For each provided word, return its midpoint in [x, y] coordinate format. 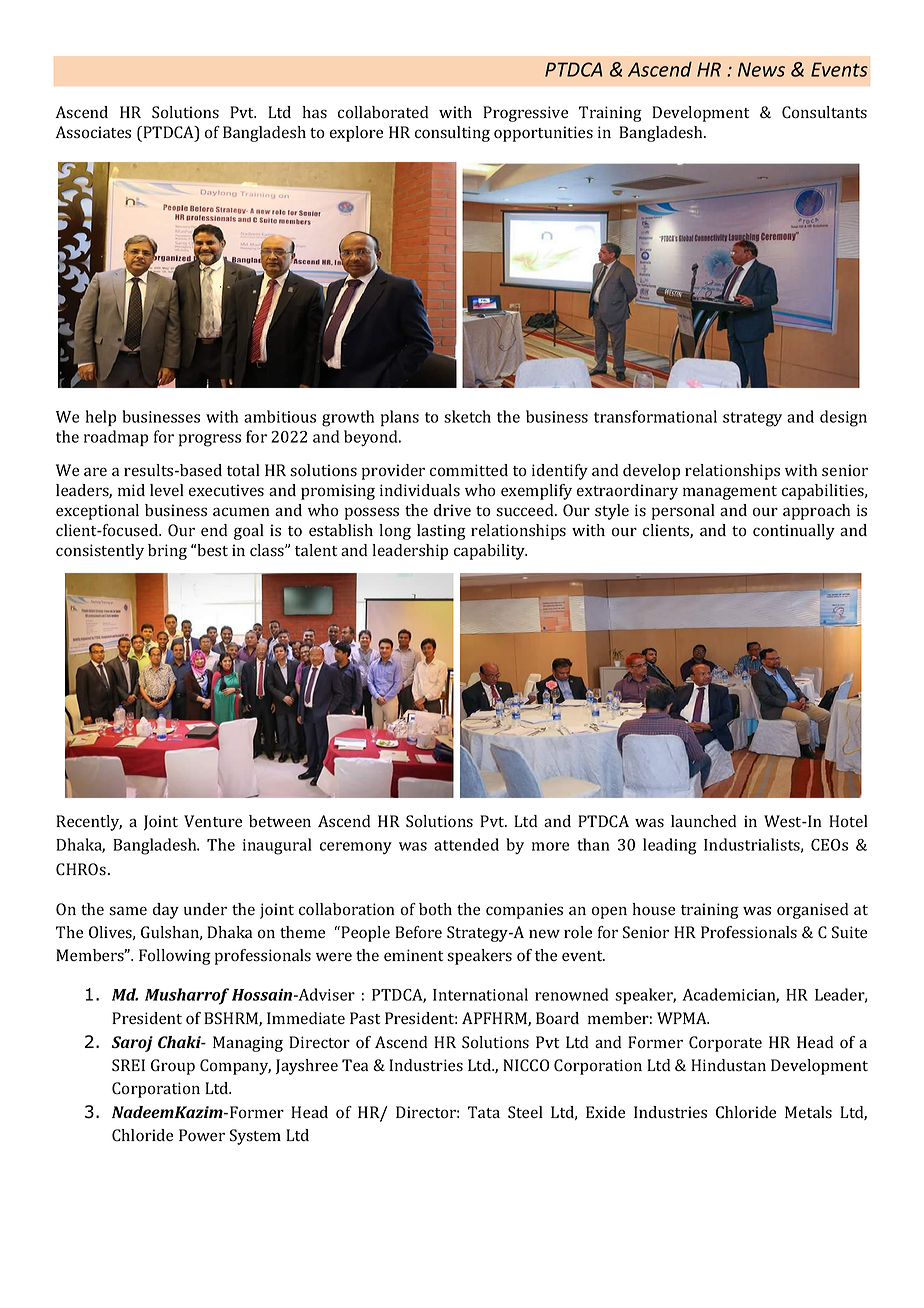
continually [794, 532]
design [843, 418]
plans [400, 418]
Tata [484, 1112]
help [101, 418]
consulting [452, 134]
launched [703, 821]
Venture [213, 821]
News [761, 69]
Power [202, 1135]
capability [490, 552]
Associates [93, 132]
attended [466, 844]
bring [167, 552]
